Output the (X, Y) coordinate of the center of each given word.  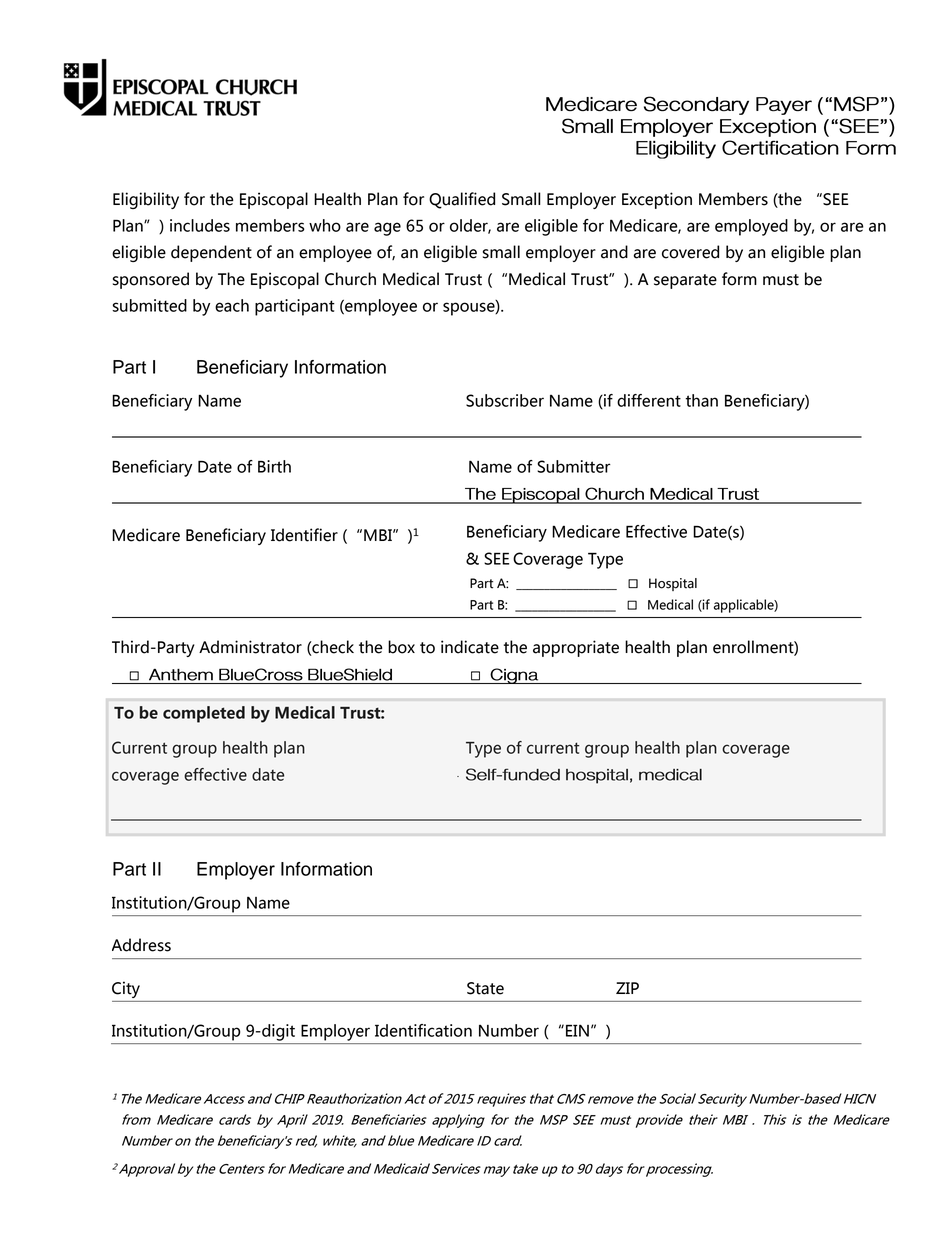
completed (204, 714)
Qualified (462, 200)
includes (200, 225)
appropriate (576, 648)
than (701, 400)
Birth (274, 466)
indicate (470, 647)
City (126, 989)
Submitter (574, 466)
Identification (423, 1030)
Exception (657, 200)
